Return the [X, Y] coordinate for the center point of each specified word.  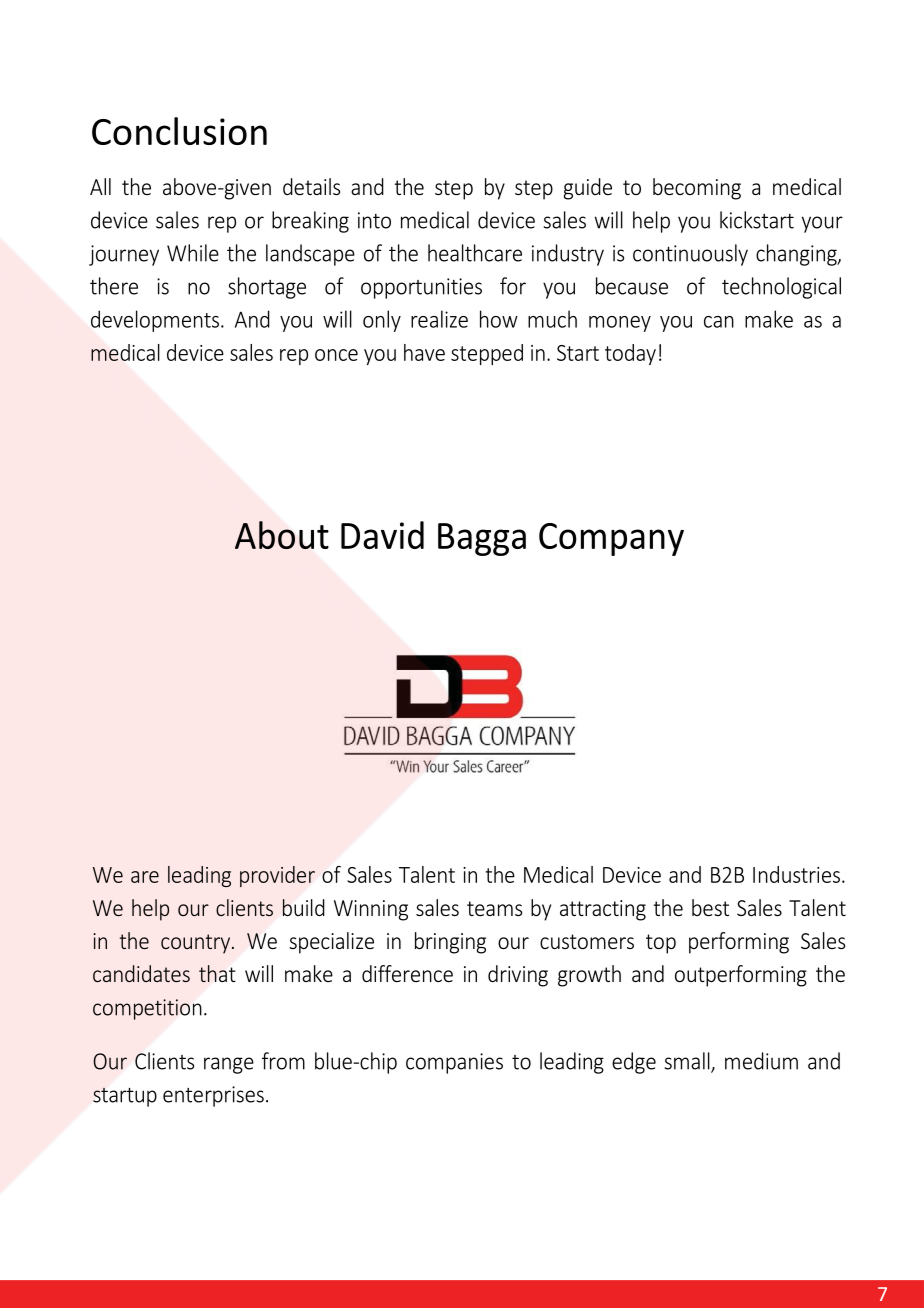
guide [587, 189]
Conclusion [179, 131]
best [710, 907]
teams [494, 908]
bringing [450, 943]
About [282, 535]
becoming [697, 189]
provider [277, 876]
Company [611, 539]
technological [781, 288]
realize [439, 319]
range [229, 1065]
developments [155, 321]
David [382, 535]
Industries [796, 874]
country [197, 944]
